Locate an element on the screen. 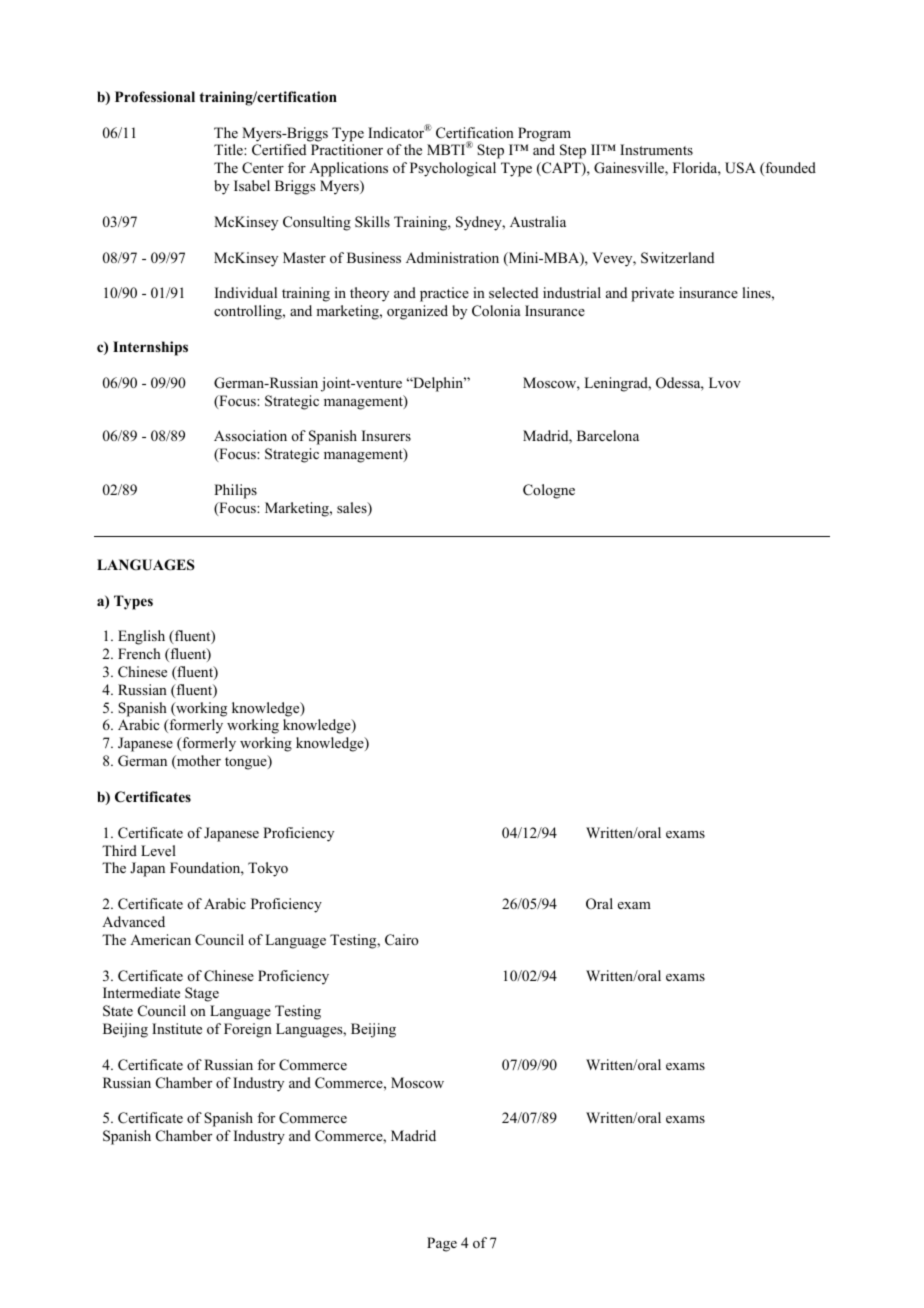  Foreign is located at coordinates (248, 1030).
